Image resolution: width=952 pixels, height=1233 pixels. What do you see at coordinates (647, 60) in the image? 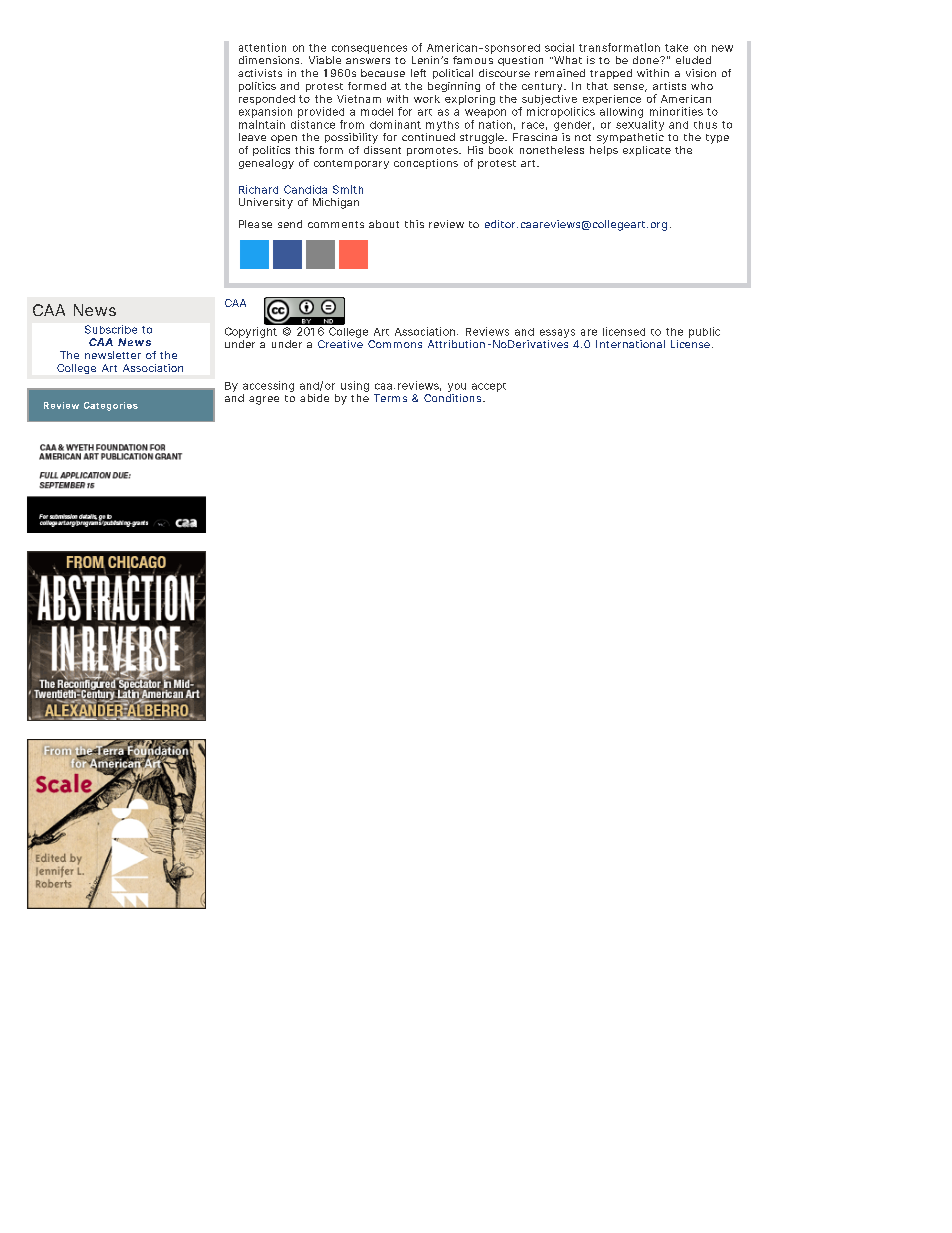
I see `done` at bounding box center [647, 60].
